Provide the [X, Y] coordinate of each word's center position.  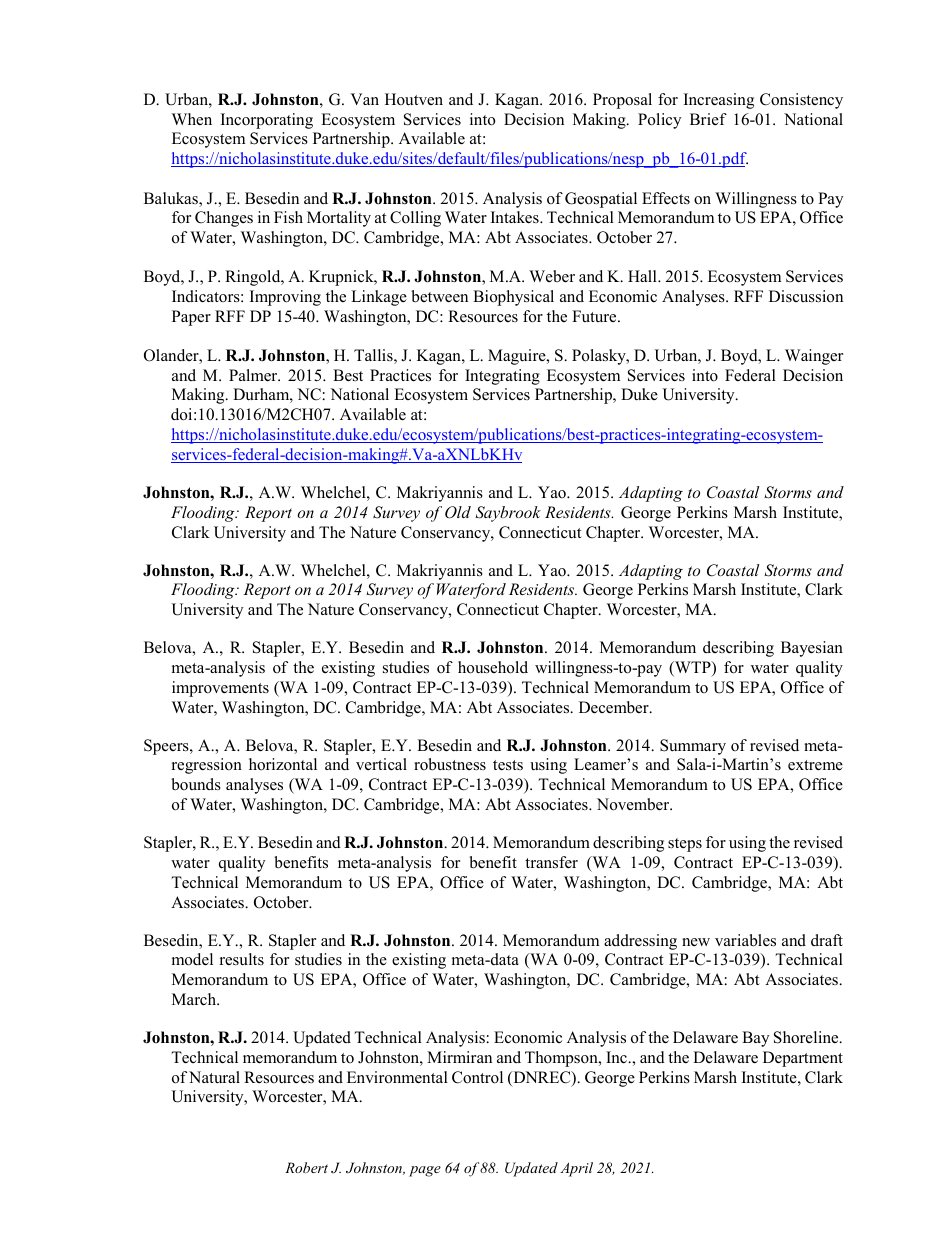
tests [508, 765]
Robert [306, 1167]
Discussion [806, 296]
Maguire [518, 357]
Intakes [516, 217]
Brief [708, 119]
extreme [815, 765]
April [576, 1169]
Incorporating [267, 121]
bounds [196, 784]
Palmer [254, 375]
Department [803, 1059]
